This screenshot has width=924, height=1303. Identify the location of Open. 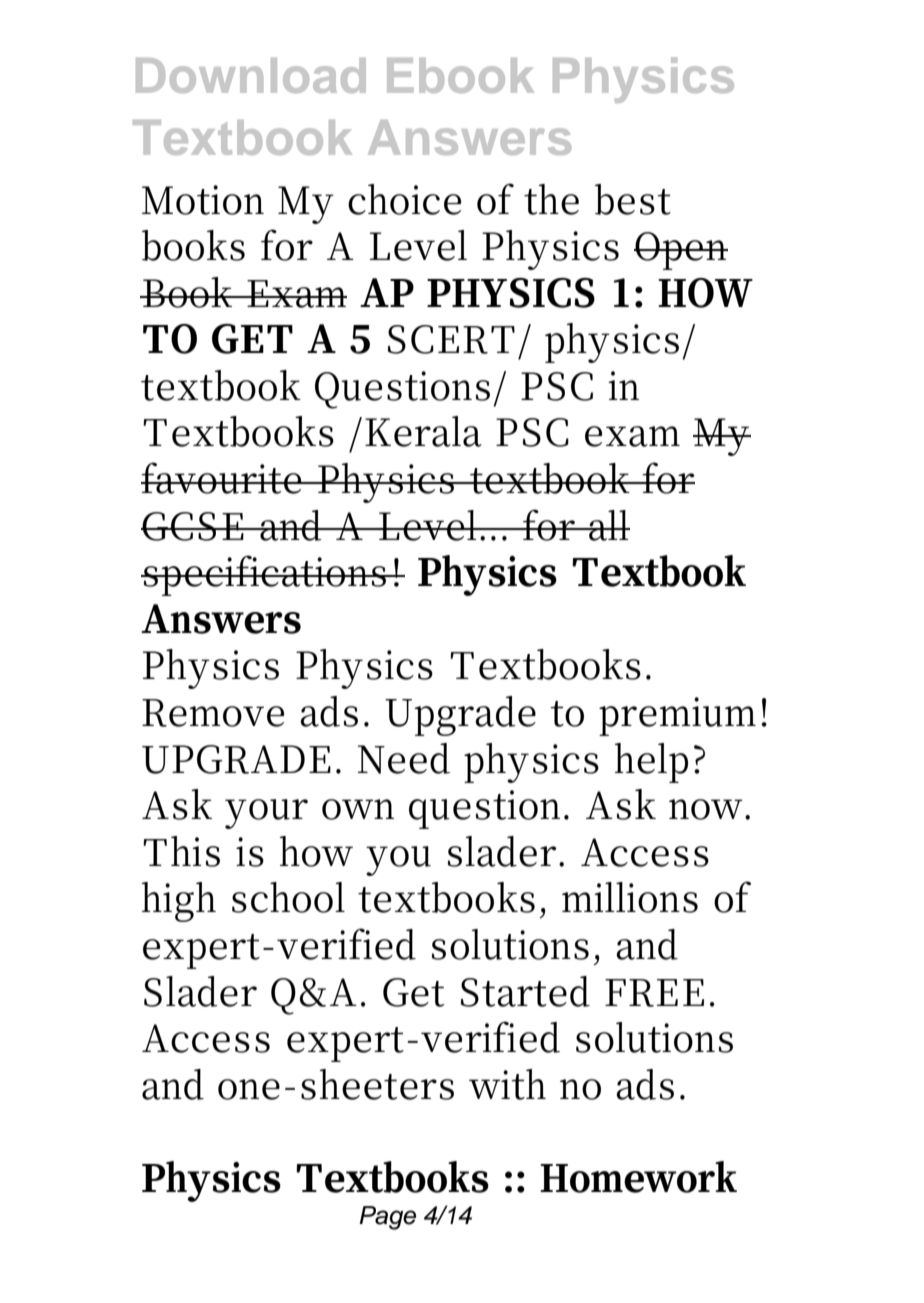
(681, 251).
